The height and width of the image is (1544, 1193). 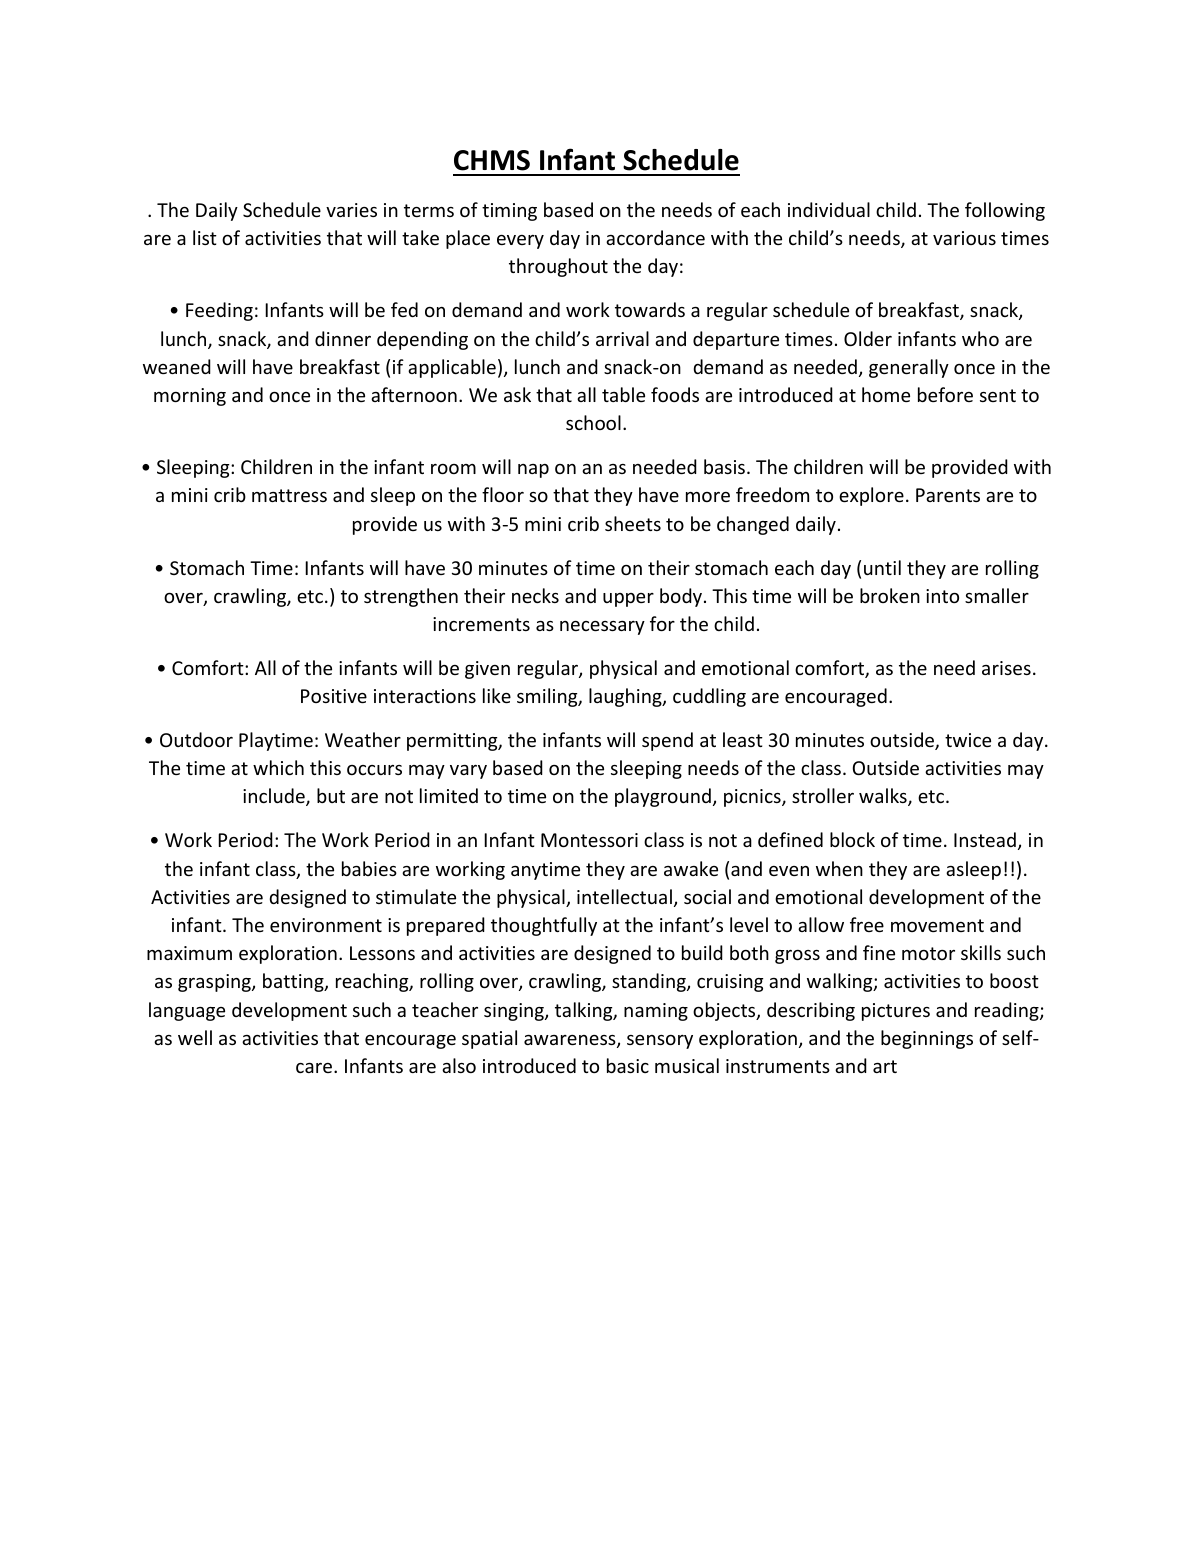 I want to click on basic, so click(x=628, y=1065).
